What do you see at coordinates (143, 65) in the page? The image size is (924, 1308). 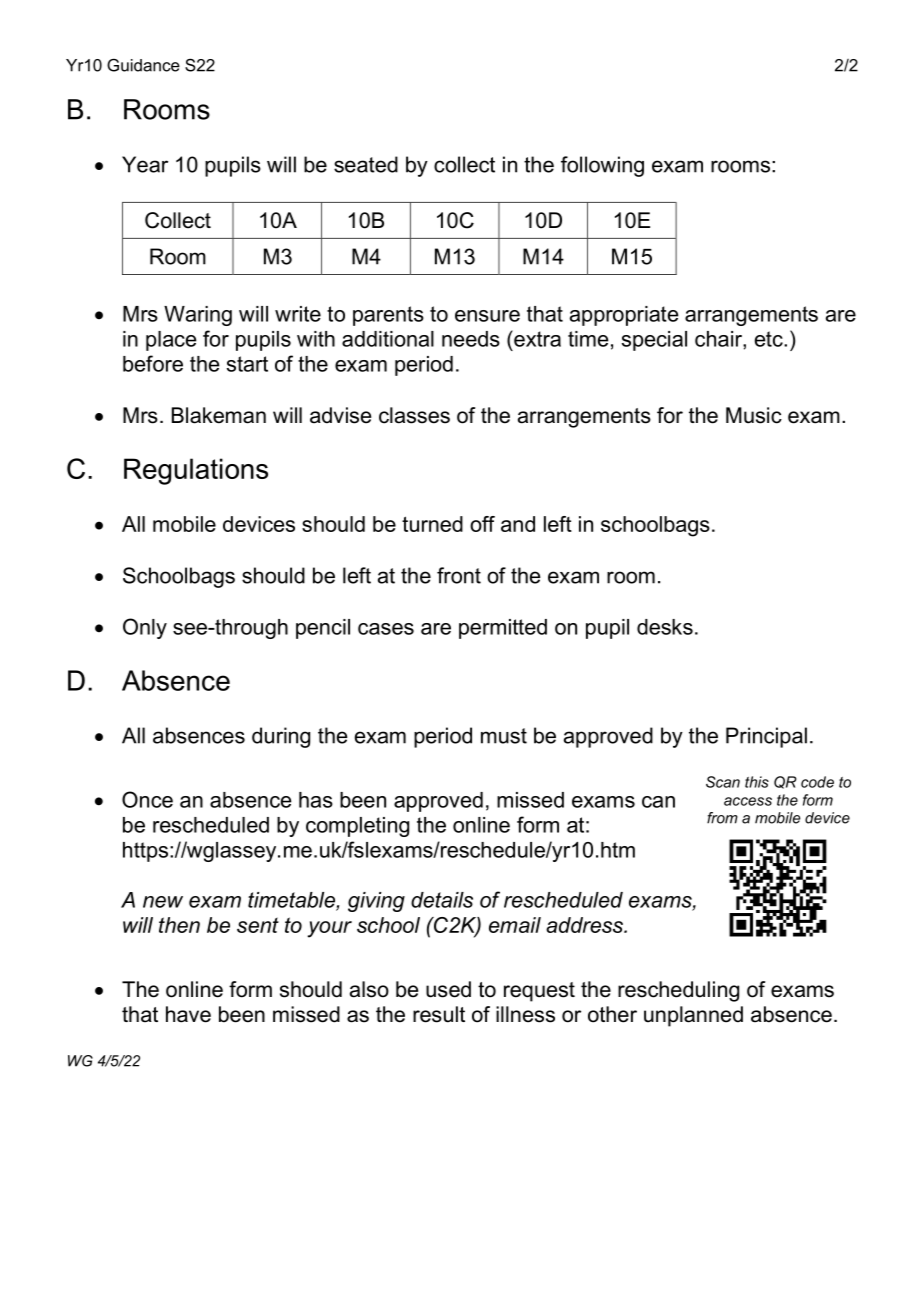 I see `Guidance` at bounding box center [143, 65].
